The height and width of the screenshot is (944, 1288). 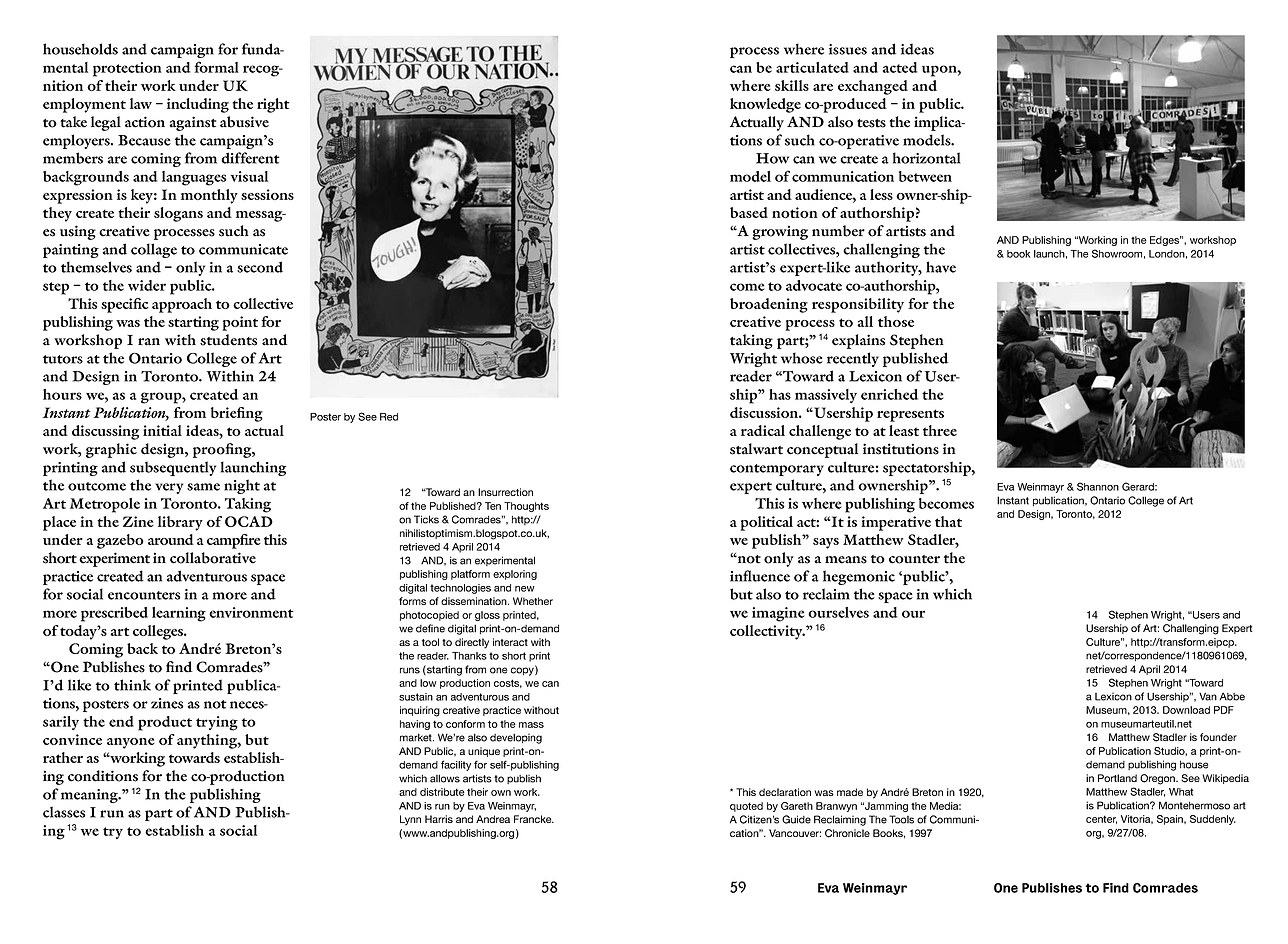 What do you see at coordinates (162, 430) in the screenshot?
I see `initial` at bounding box center [162, 430].
